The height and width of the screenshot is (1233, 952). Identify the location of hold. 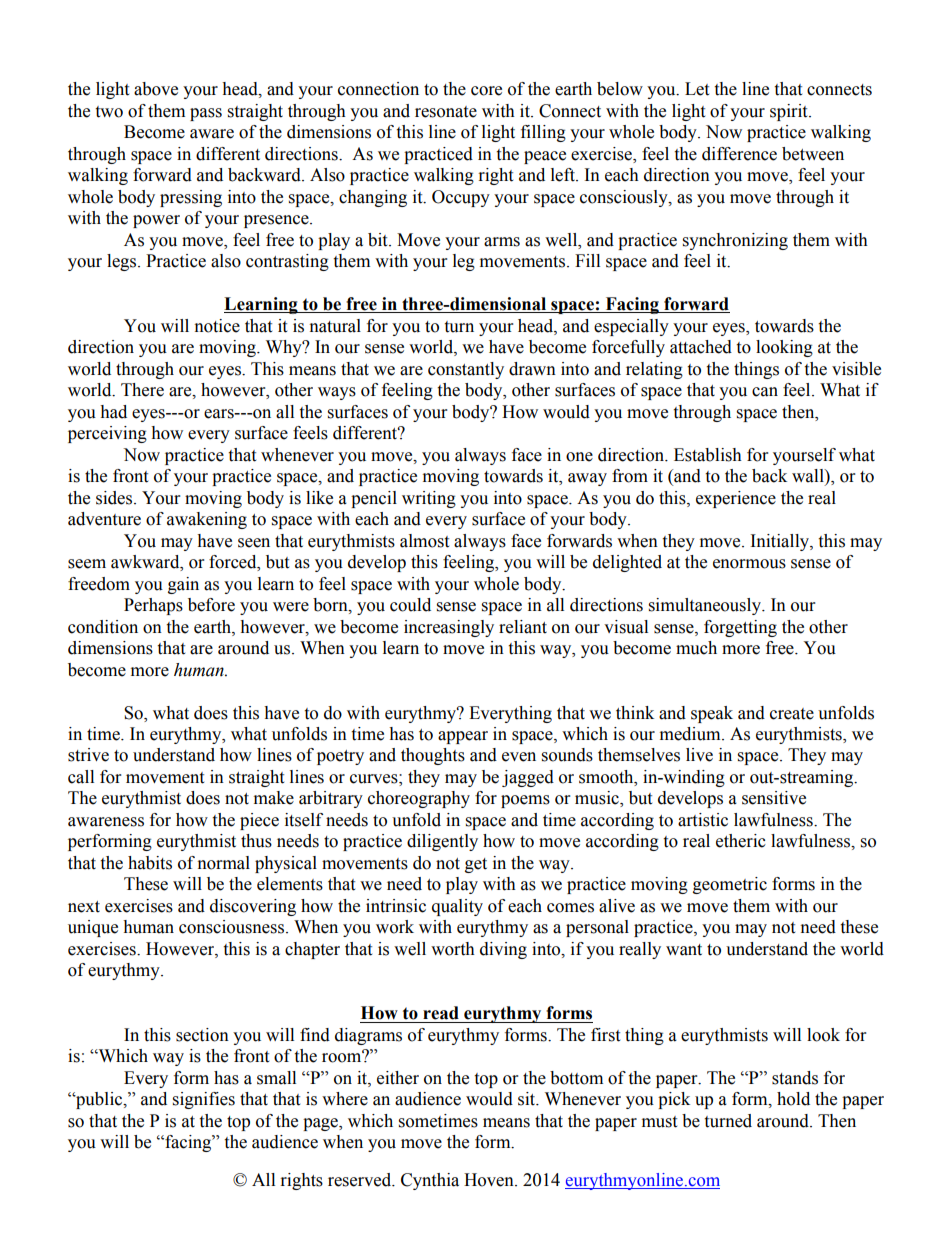
(793, 1099).
